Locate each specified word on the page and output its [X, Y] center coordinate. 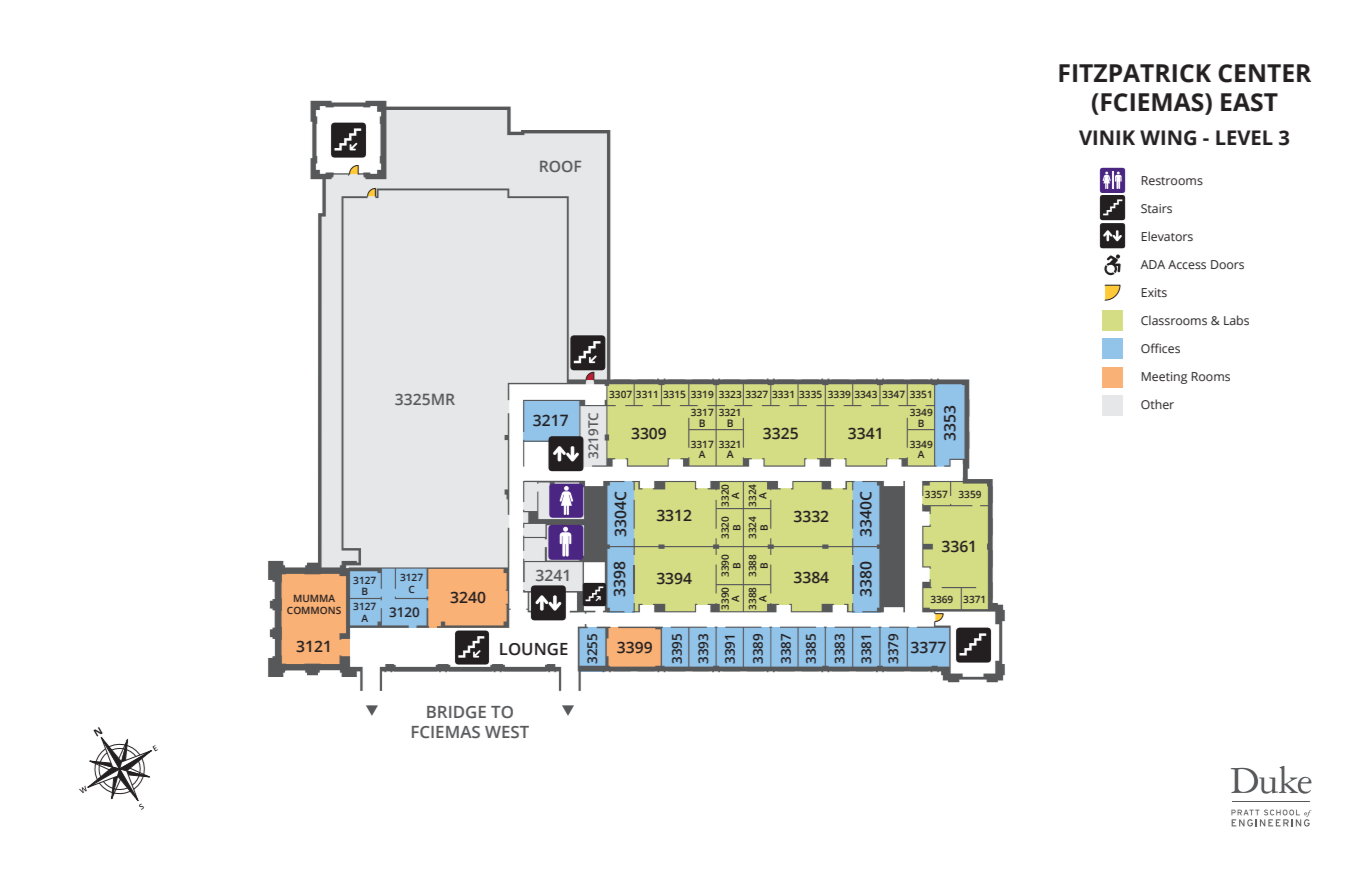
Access [1187, 264]
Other [1157, 404]
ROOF [560, 166]
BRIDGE [456, 712]
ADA [1152, 264]
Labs [1236, 320]
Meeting [1164, 378]
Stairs [1156, 208]
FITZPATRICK [1135, 73]
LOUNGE [534, 649]
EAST [1249, 102]
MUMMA [314, 598]
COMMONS [314, 610]
